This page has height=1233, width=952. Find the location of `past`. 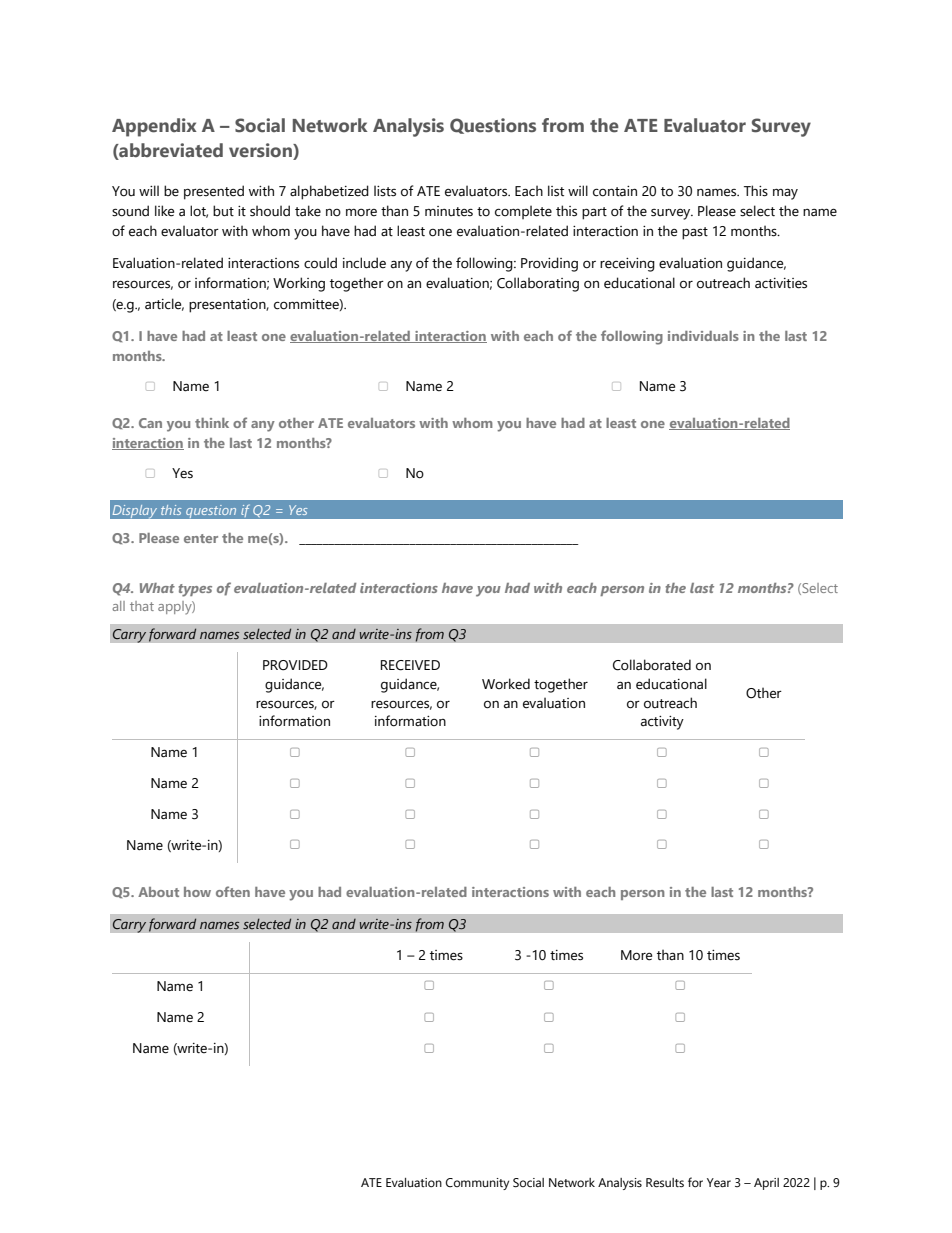

past is located at coordinates (695, 233).
